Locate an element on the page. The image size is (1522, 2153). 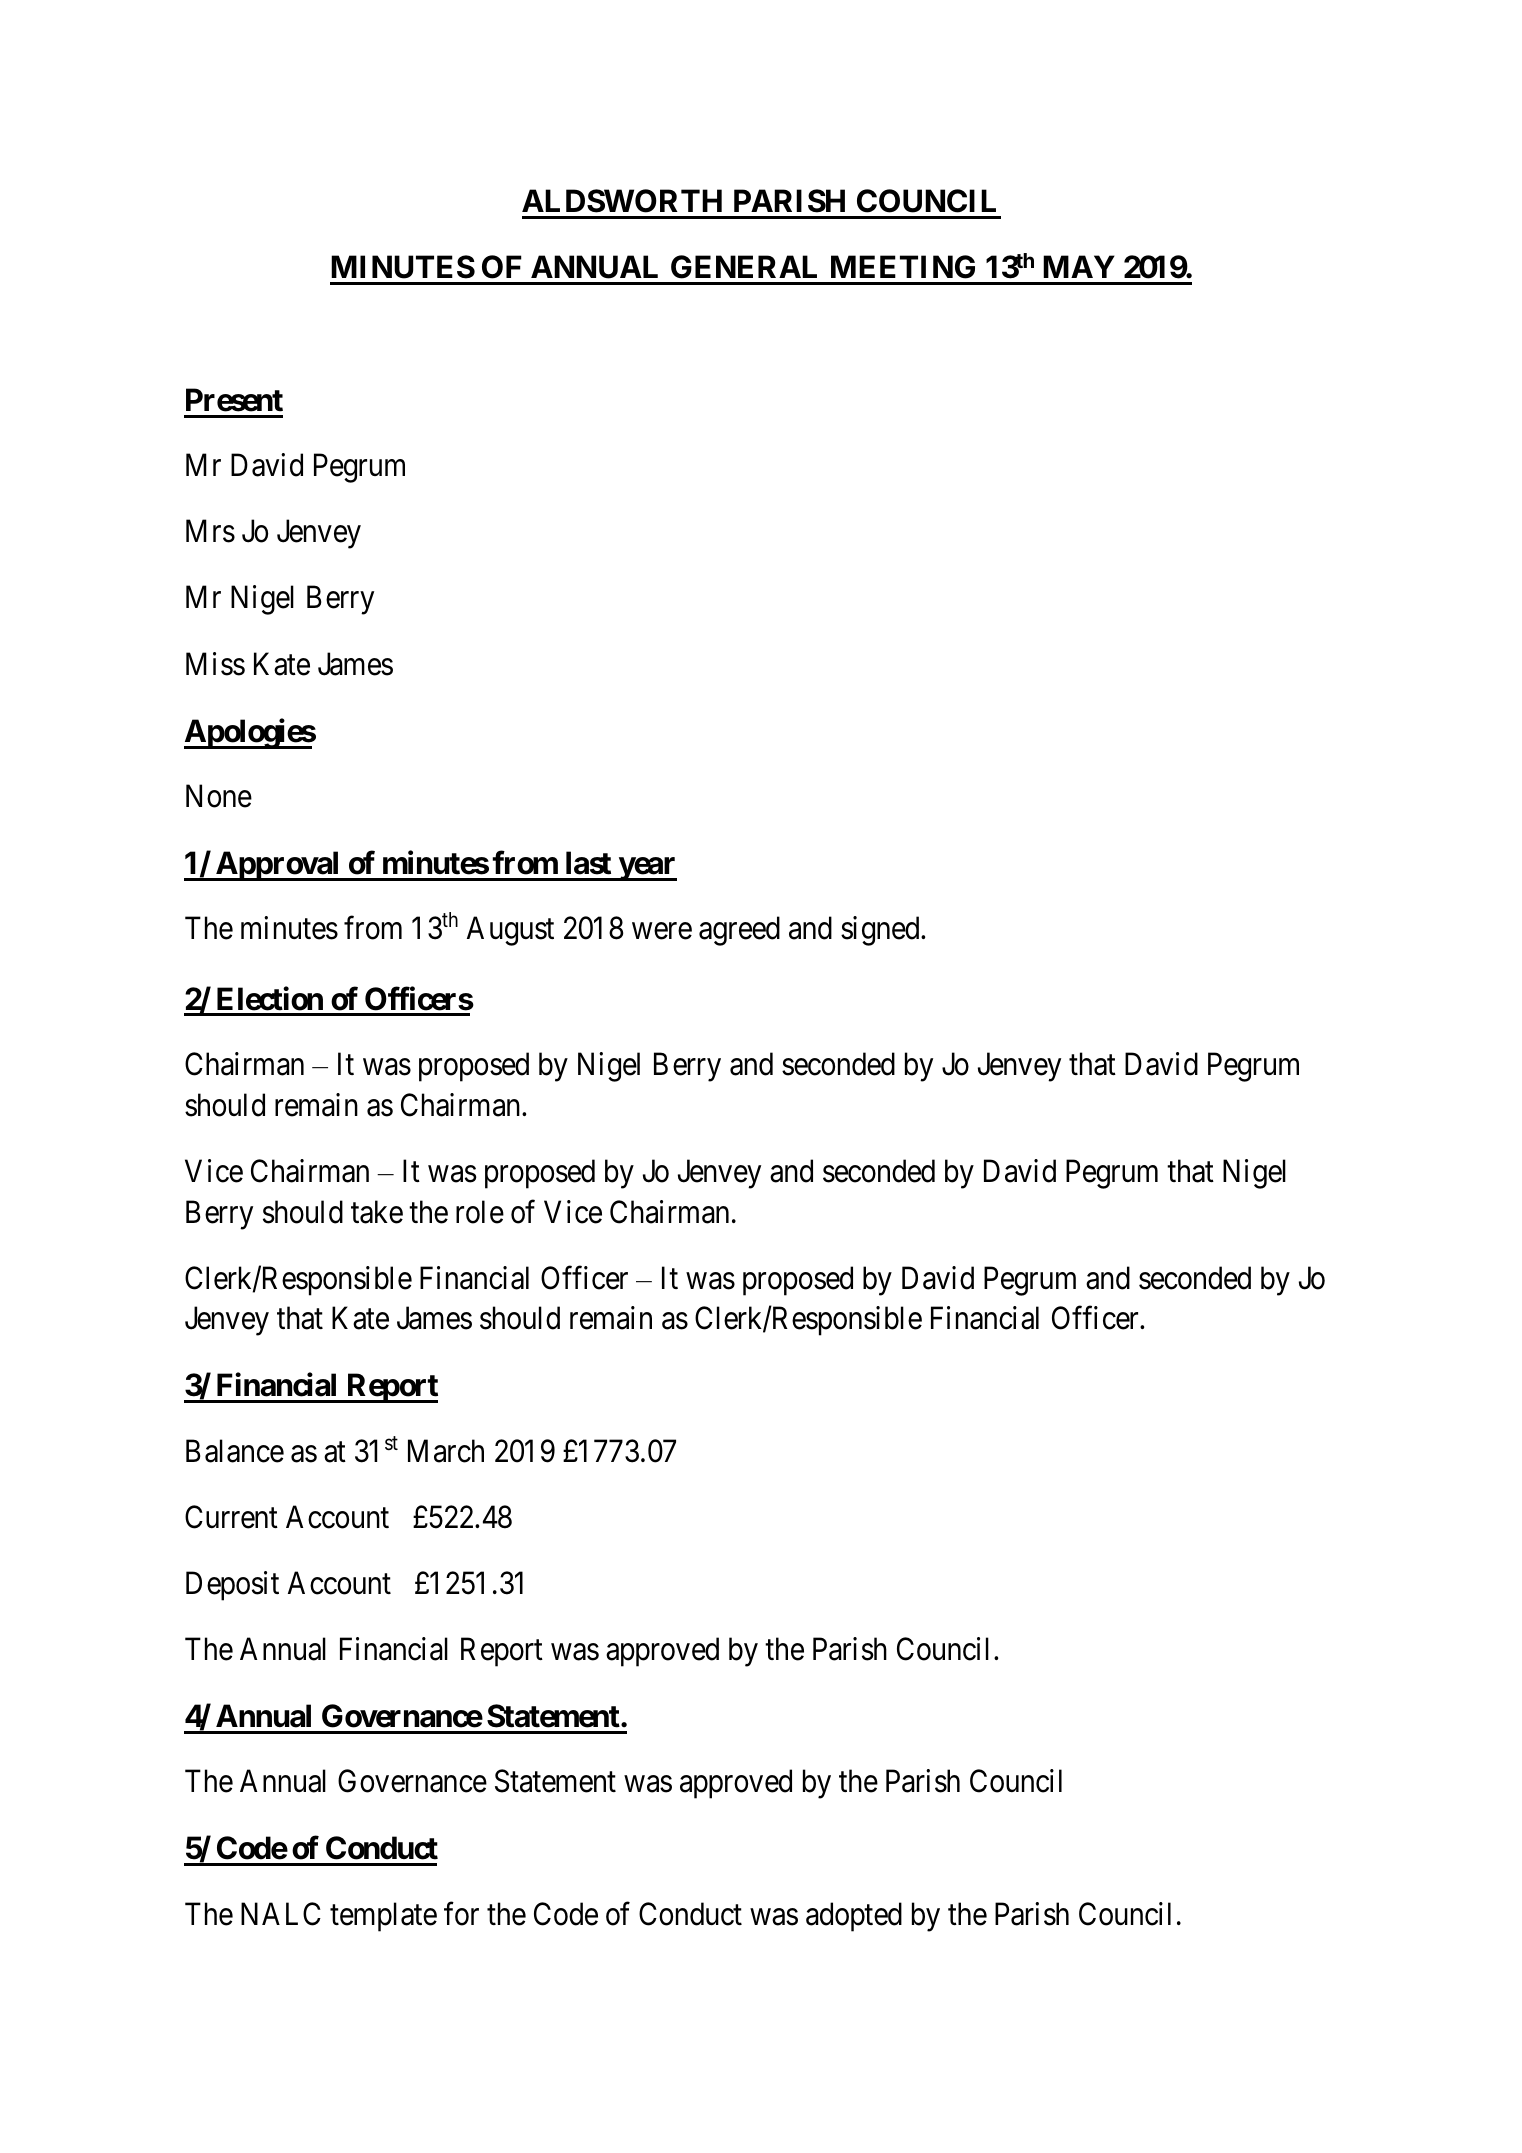
for is located at coordinates (461, 1914).
